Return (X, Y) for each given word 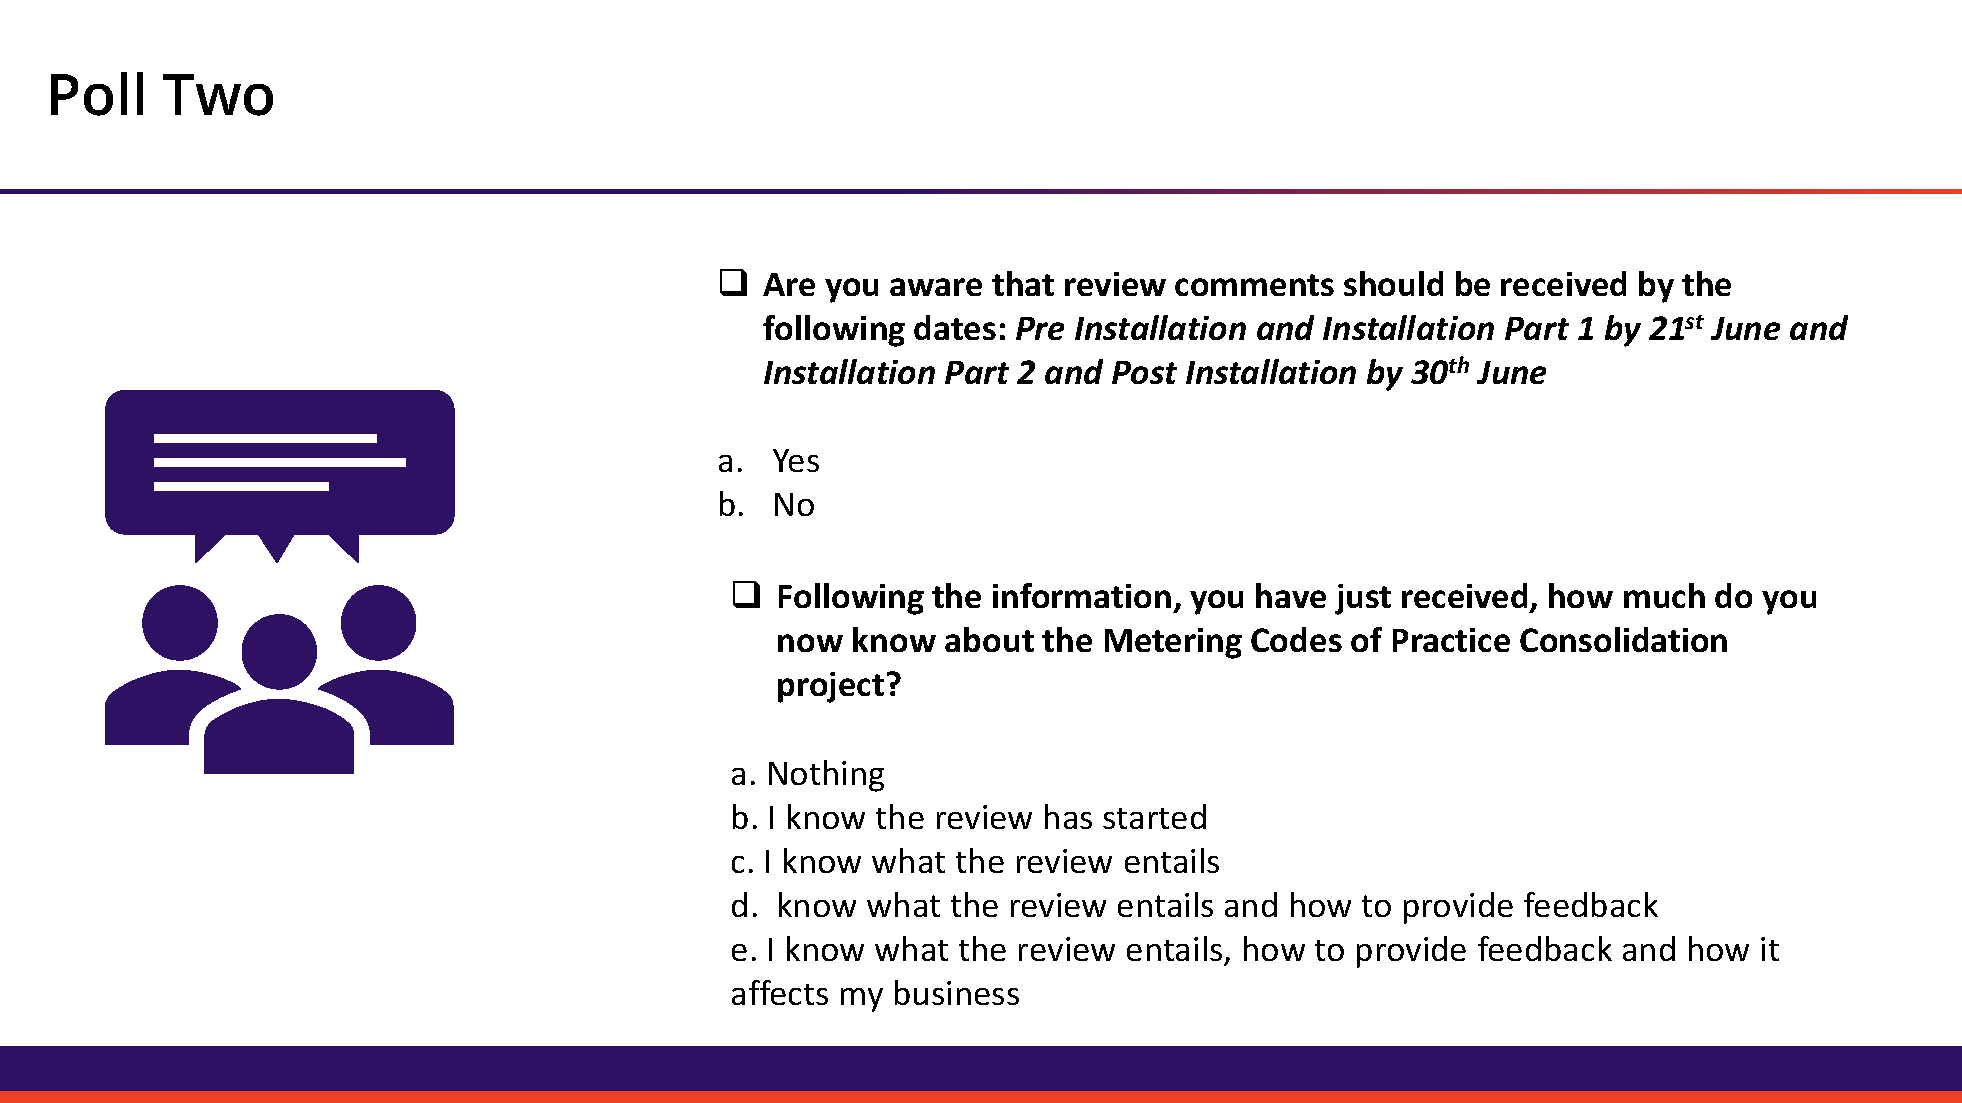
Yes (796, 460)
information (1082, 595)
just (1363, 599)
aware (936, 287)
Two (218, 95)
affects (780, 992)
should (1393, 283)
